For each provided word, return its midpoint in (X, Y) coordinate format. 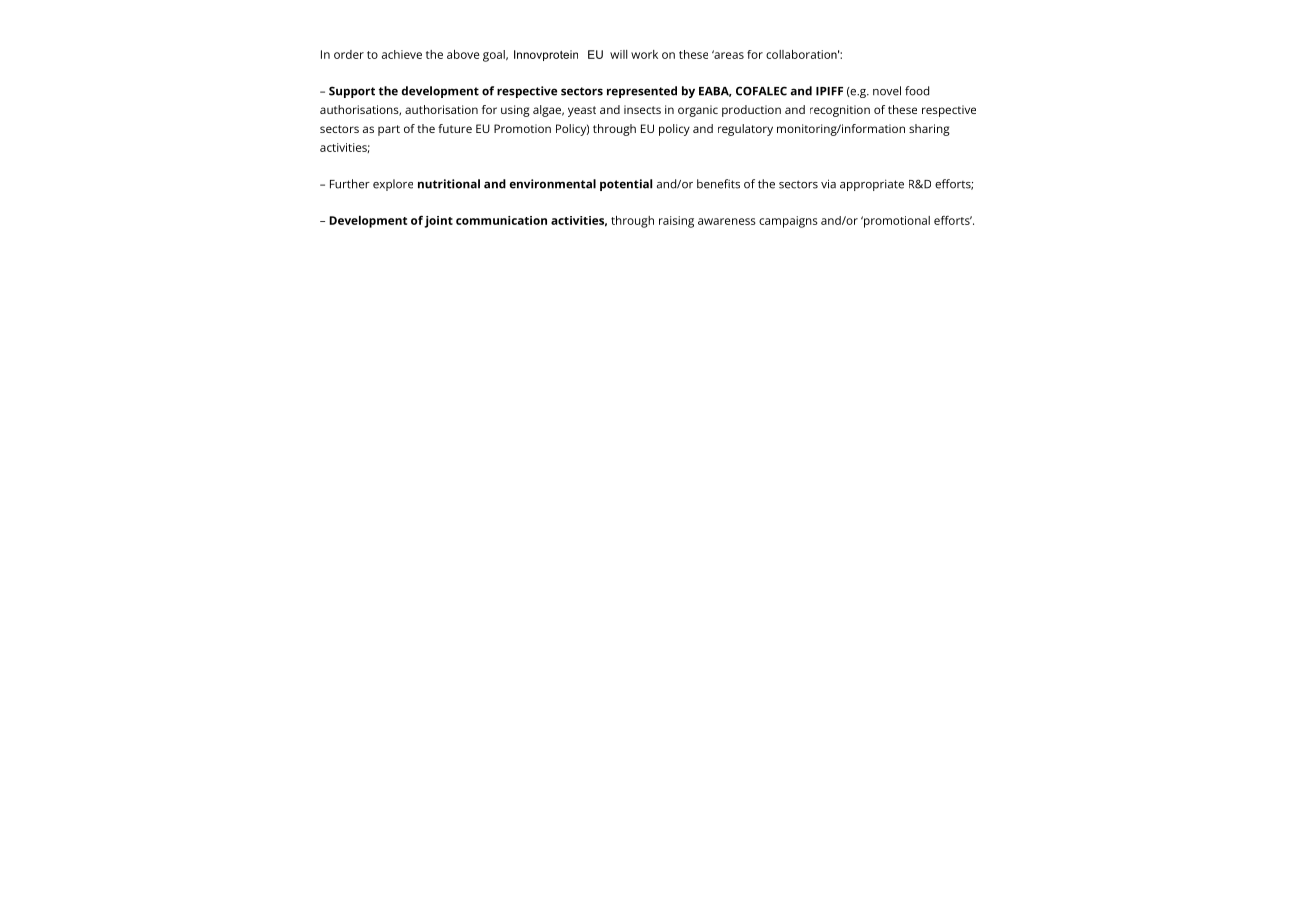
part (389, 130)
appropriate (872, 185)
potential (626, 185)
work (644, 54)
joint (438, 222)
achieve (402, 54)
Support (352, 92)
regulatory (745, 130)
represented (642, 92)
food (917, 91)
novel (887, 91)
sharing (929, 130)
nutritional (449, 184)
